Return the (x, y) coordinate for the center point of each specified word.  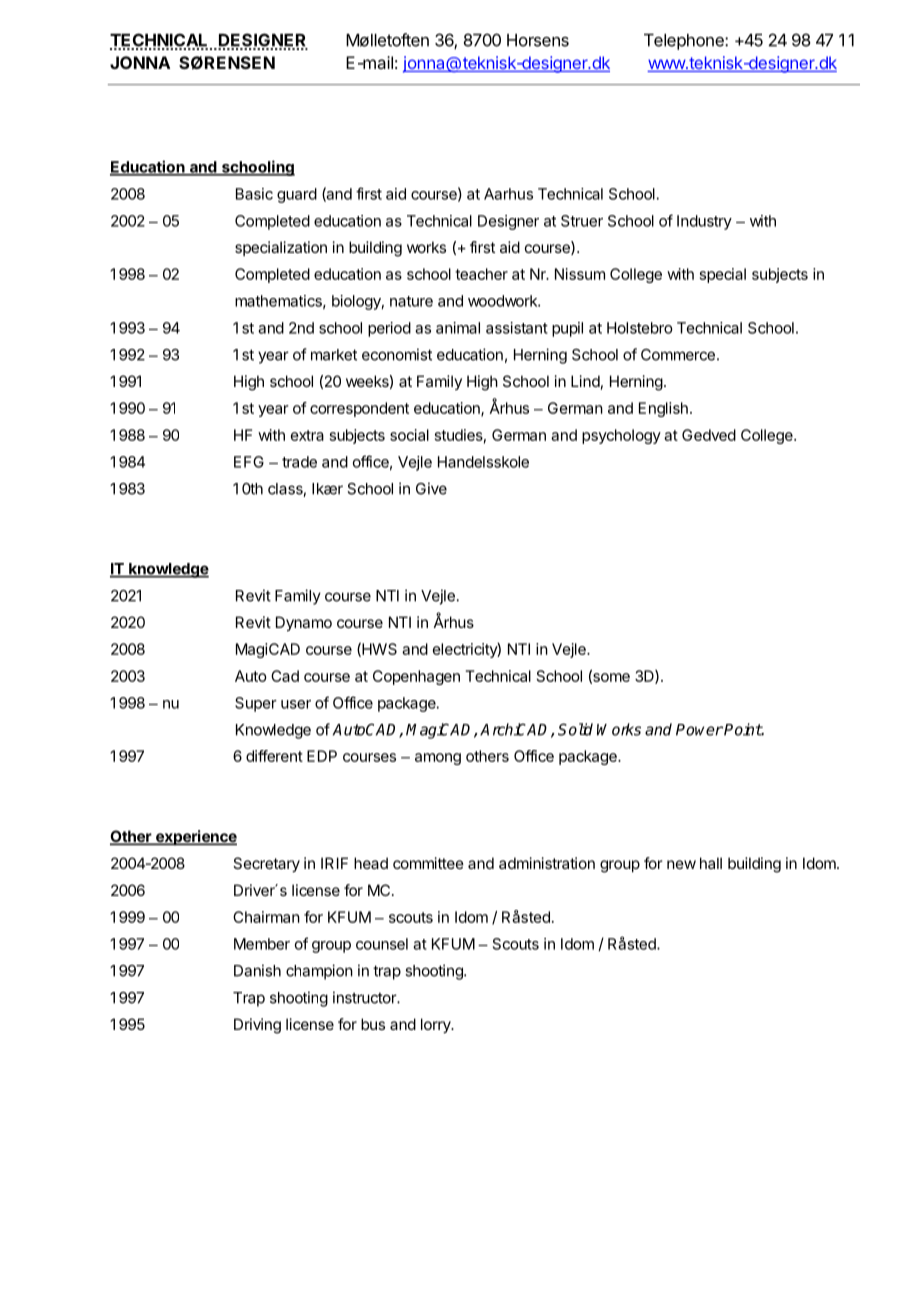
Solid (575, 729)
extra (307, 435)
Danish (257, 970)
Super (256, 704)
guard (297, 195)
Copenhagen (416, 677)
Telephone (685, 42)
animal (458, 328)
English (663, 409)
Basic (254, 194)
